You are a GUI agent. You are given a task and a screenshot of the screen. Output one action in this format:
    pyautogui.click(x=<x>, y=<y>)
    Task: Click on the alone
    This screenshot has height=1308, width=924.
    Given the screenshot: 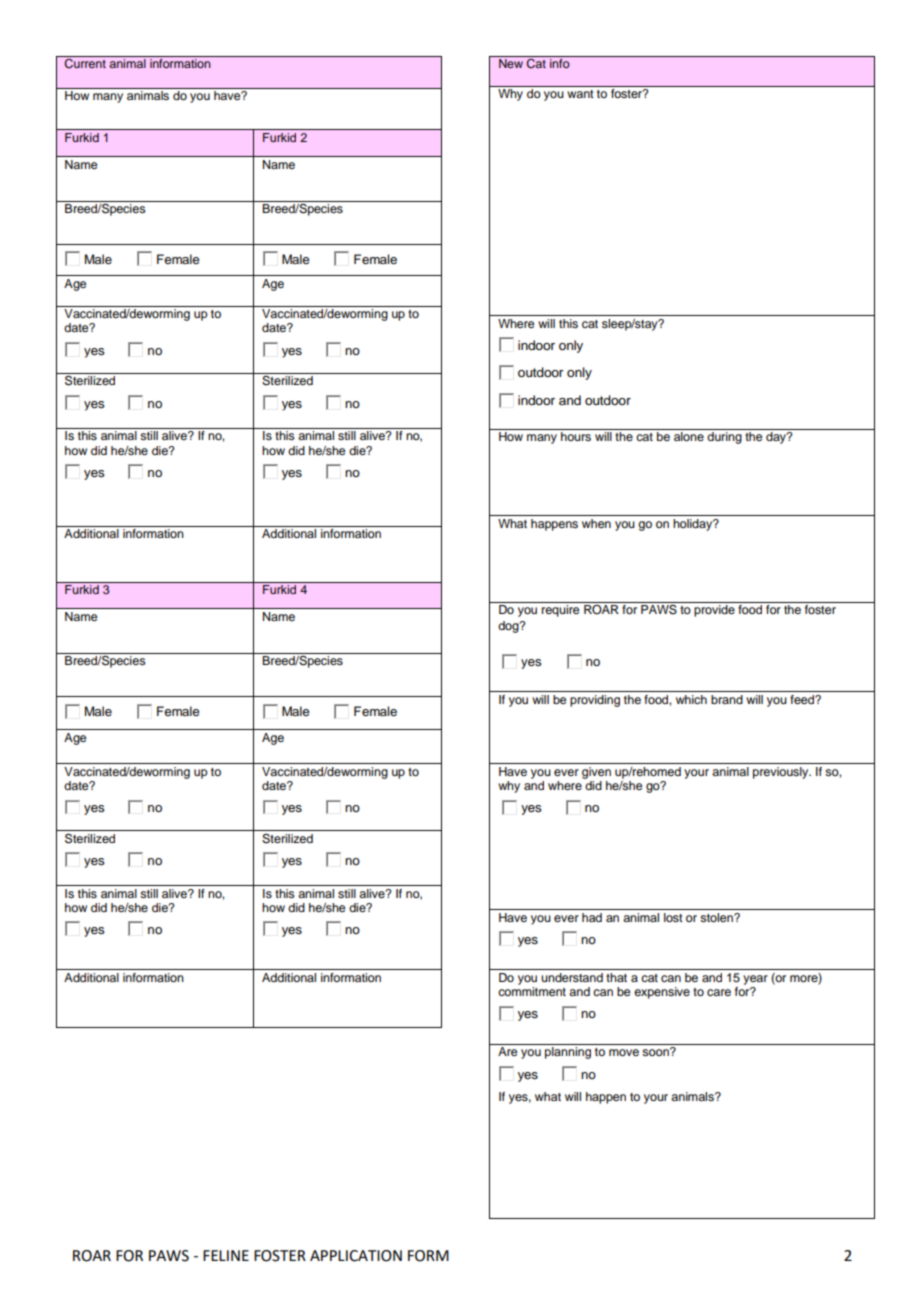 What is the action you would take?
    pyautogui.click(x=689, y=436)
